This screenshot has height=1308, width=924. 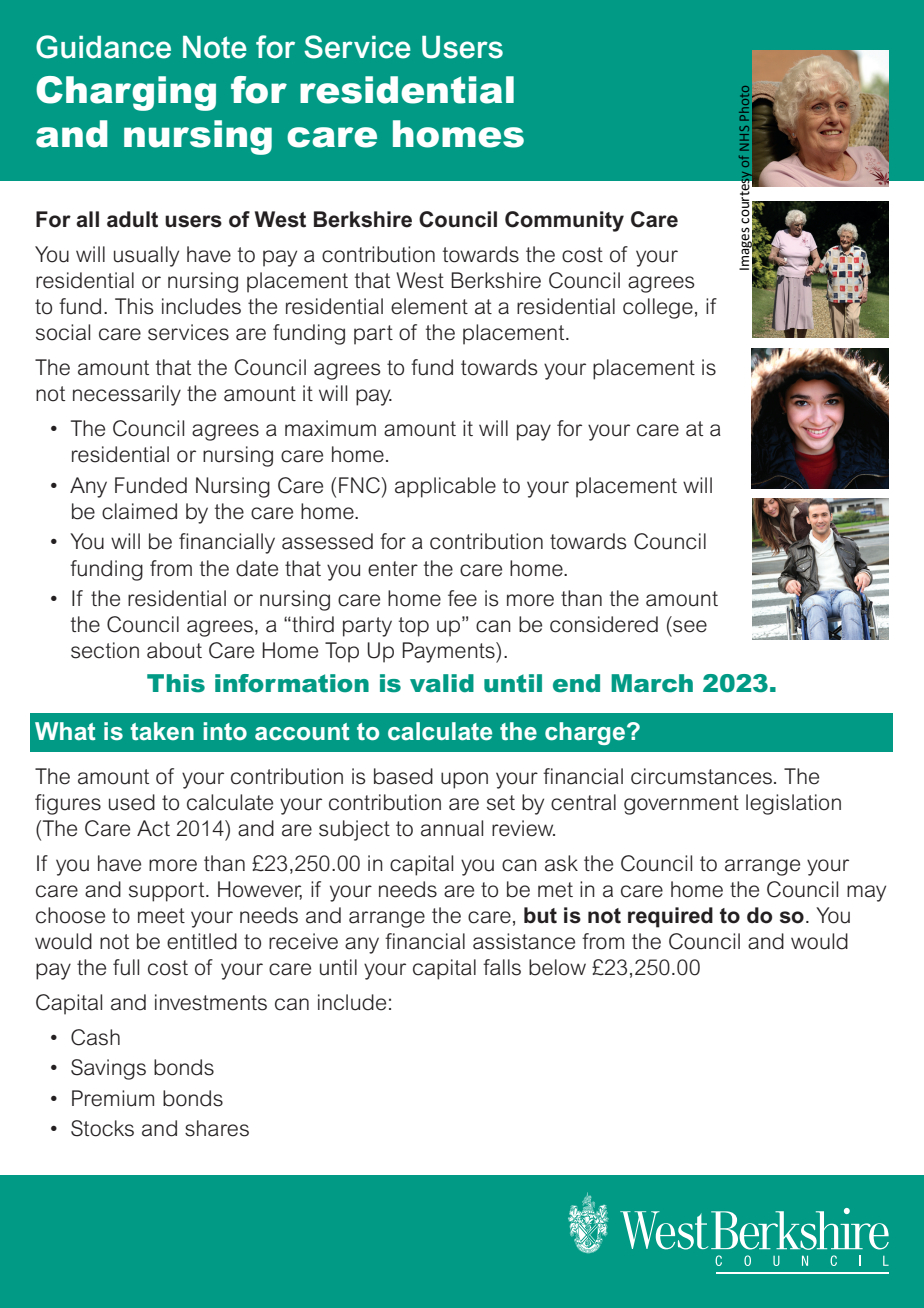 I want to click on necessarily, so click(x=127, y=395).
